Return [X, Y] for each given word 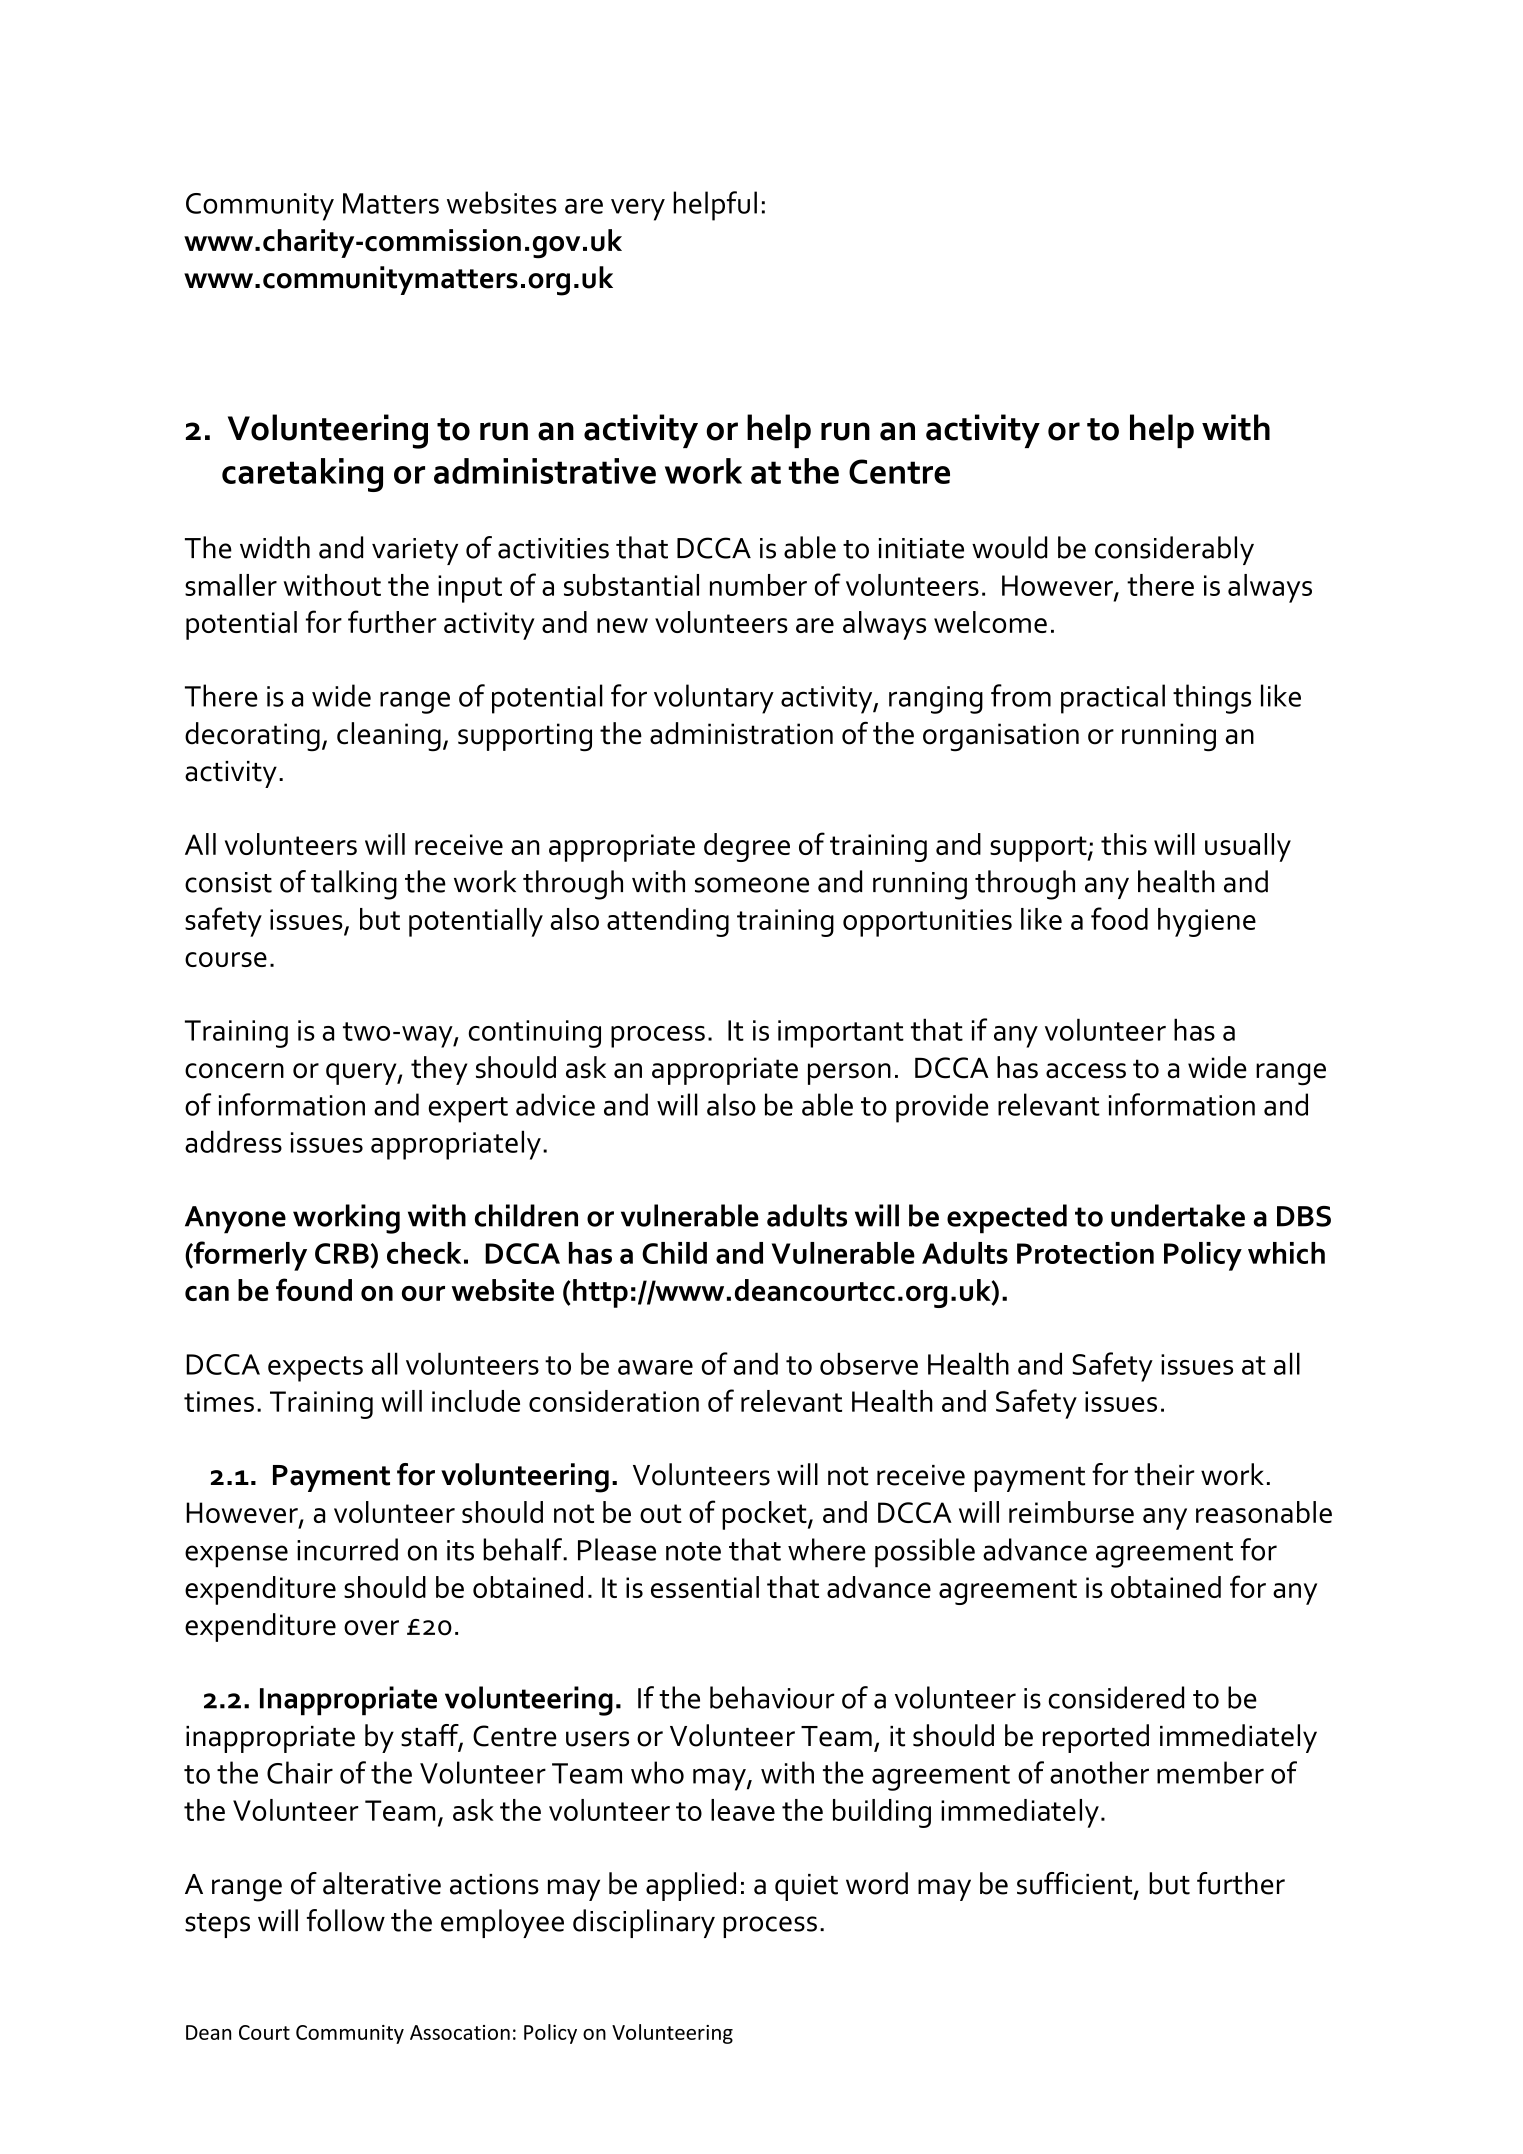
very [638, 209]
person [849, 1074]
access [1086, 1071]
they [439, 1070]
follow [346, 1920]
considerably [1174, 550]
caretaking [302, 475]
